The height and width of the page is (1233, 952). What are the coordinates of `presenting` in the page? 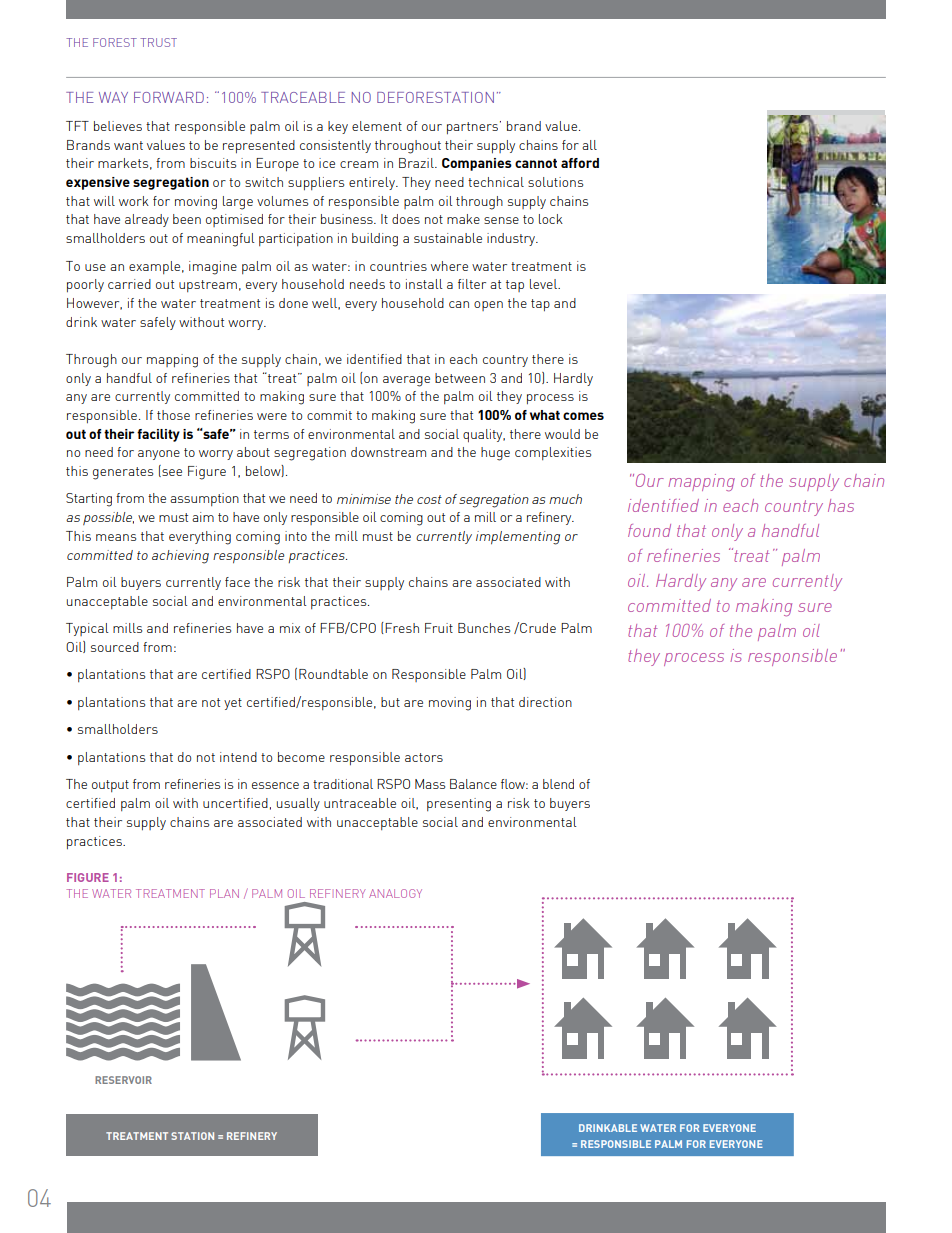 It's located at (459, 805).
